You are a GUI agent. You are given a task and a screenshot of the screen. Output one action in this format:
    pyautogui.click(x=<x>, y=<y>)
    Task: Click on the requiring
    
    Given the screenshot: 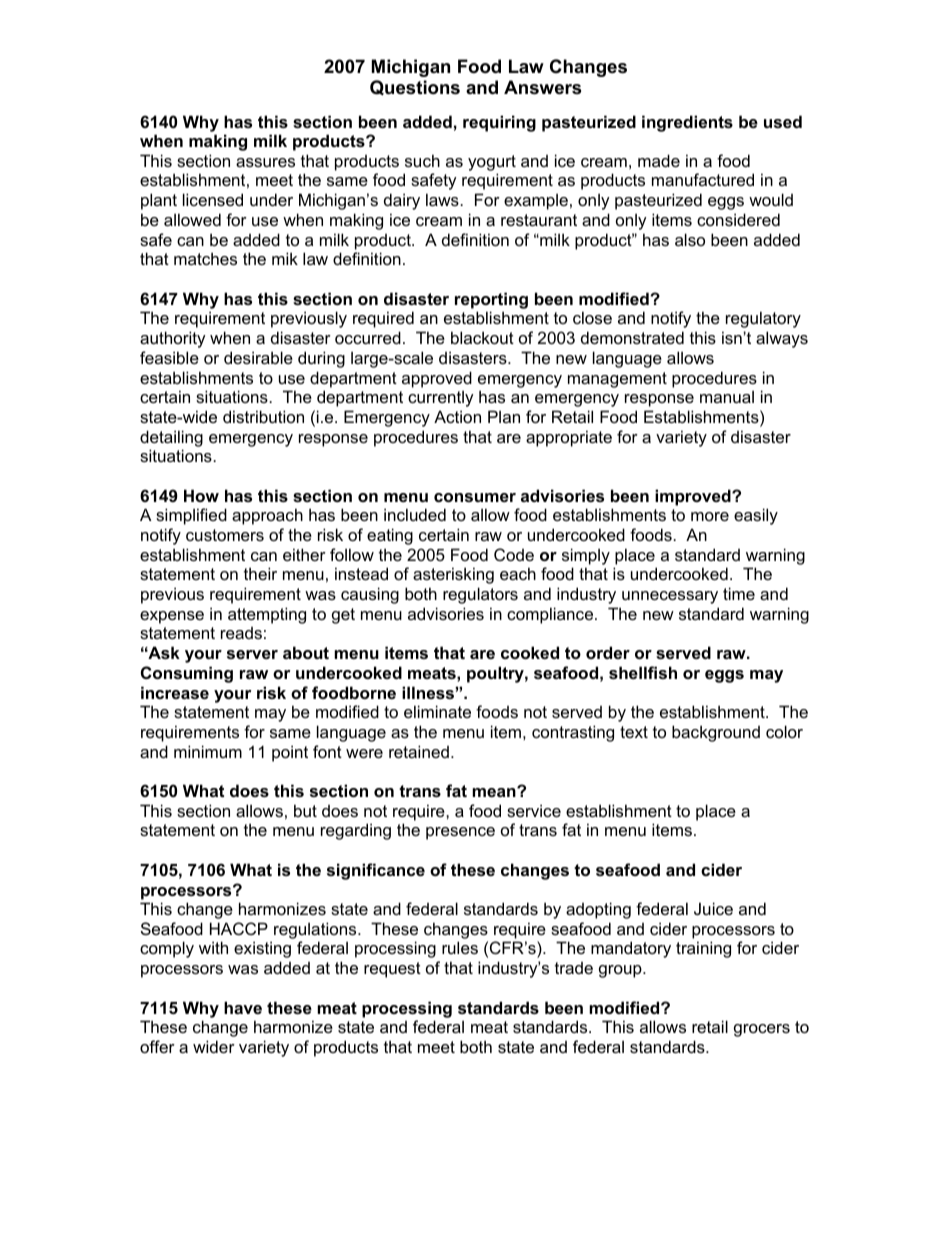 What is the action you would take?
    pyautogui.click(x=499, y=123)
